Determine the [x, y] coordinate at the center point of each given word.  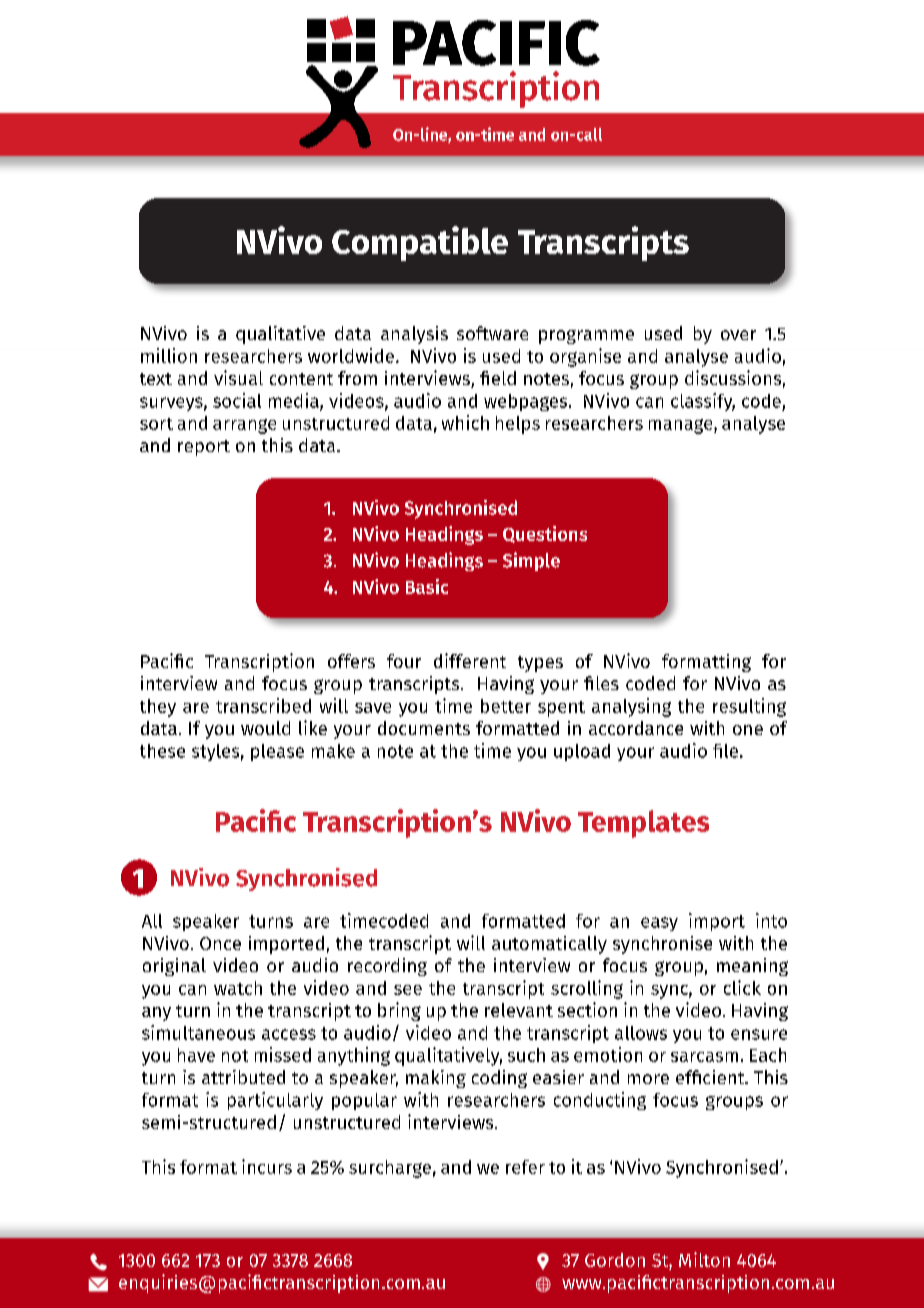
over [738, 335]
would [265, 728]
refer [525, 1167]
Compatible [420, 243]
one [748, 730]
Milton [704, 1259]
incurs [267, 1166]
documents [424, 728]
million [169, 355]
